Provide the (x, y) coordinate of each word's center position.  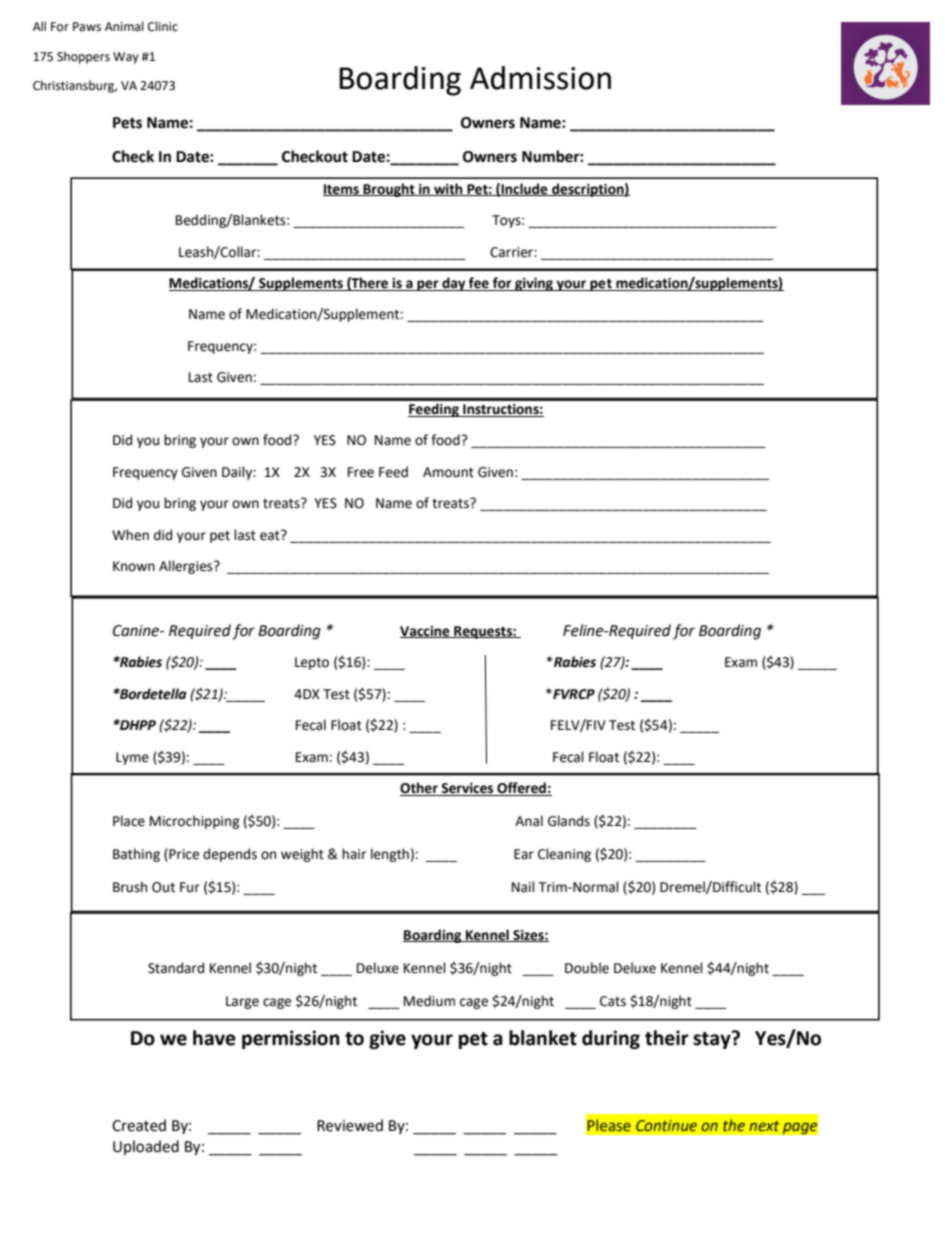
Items (342, 190)
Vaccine (426, 632)
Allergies (187, 567)
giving (534, 284)
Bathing (136, 855)
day (454, 284)
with (448, 189)
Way (126, 58)
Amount (448, 472)
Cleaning (564, 855)
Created (139, 1125)
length (390, 855)
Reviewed (350, 1125)
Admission (540, 78)
